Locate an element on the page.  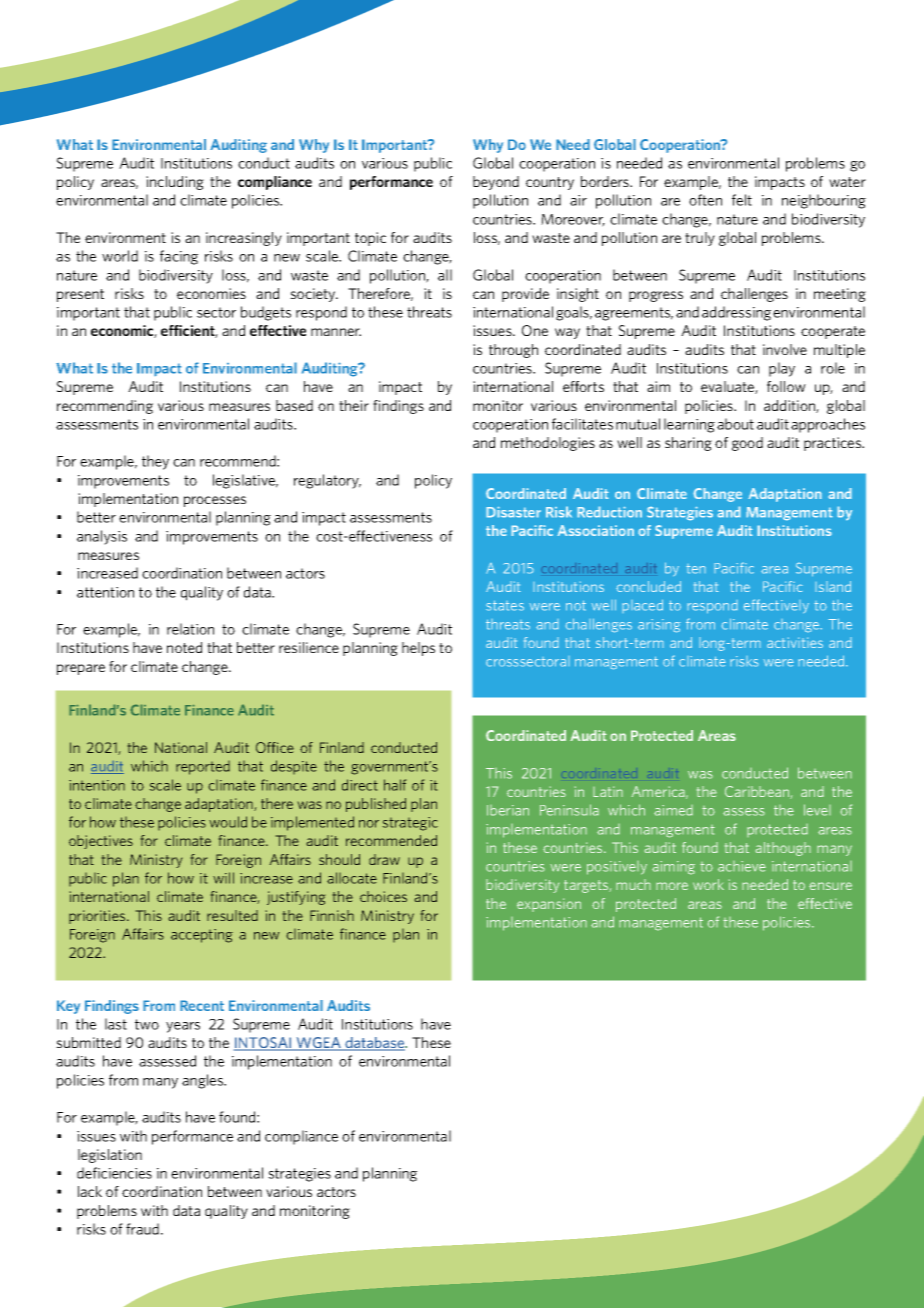
activities is located at coordinates (795, 642).
